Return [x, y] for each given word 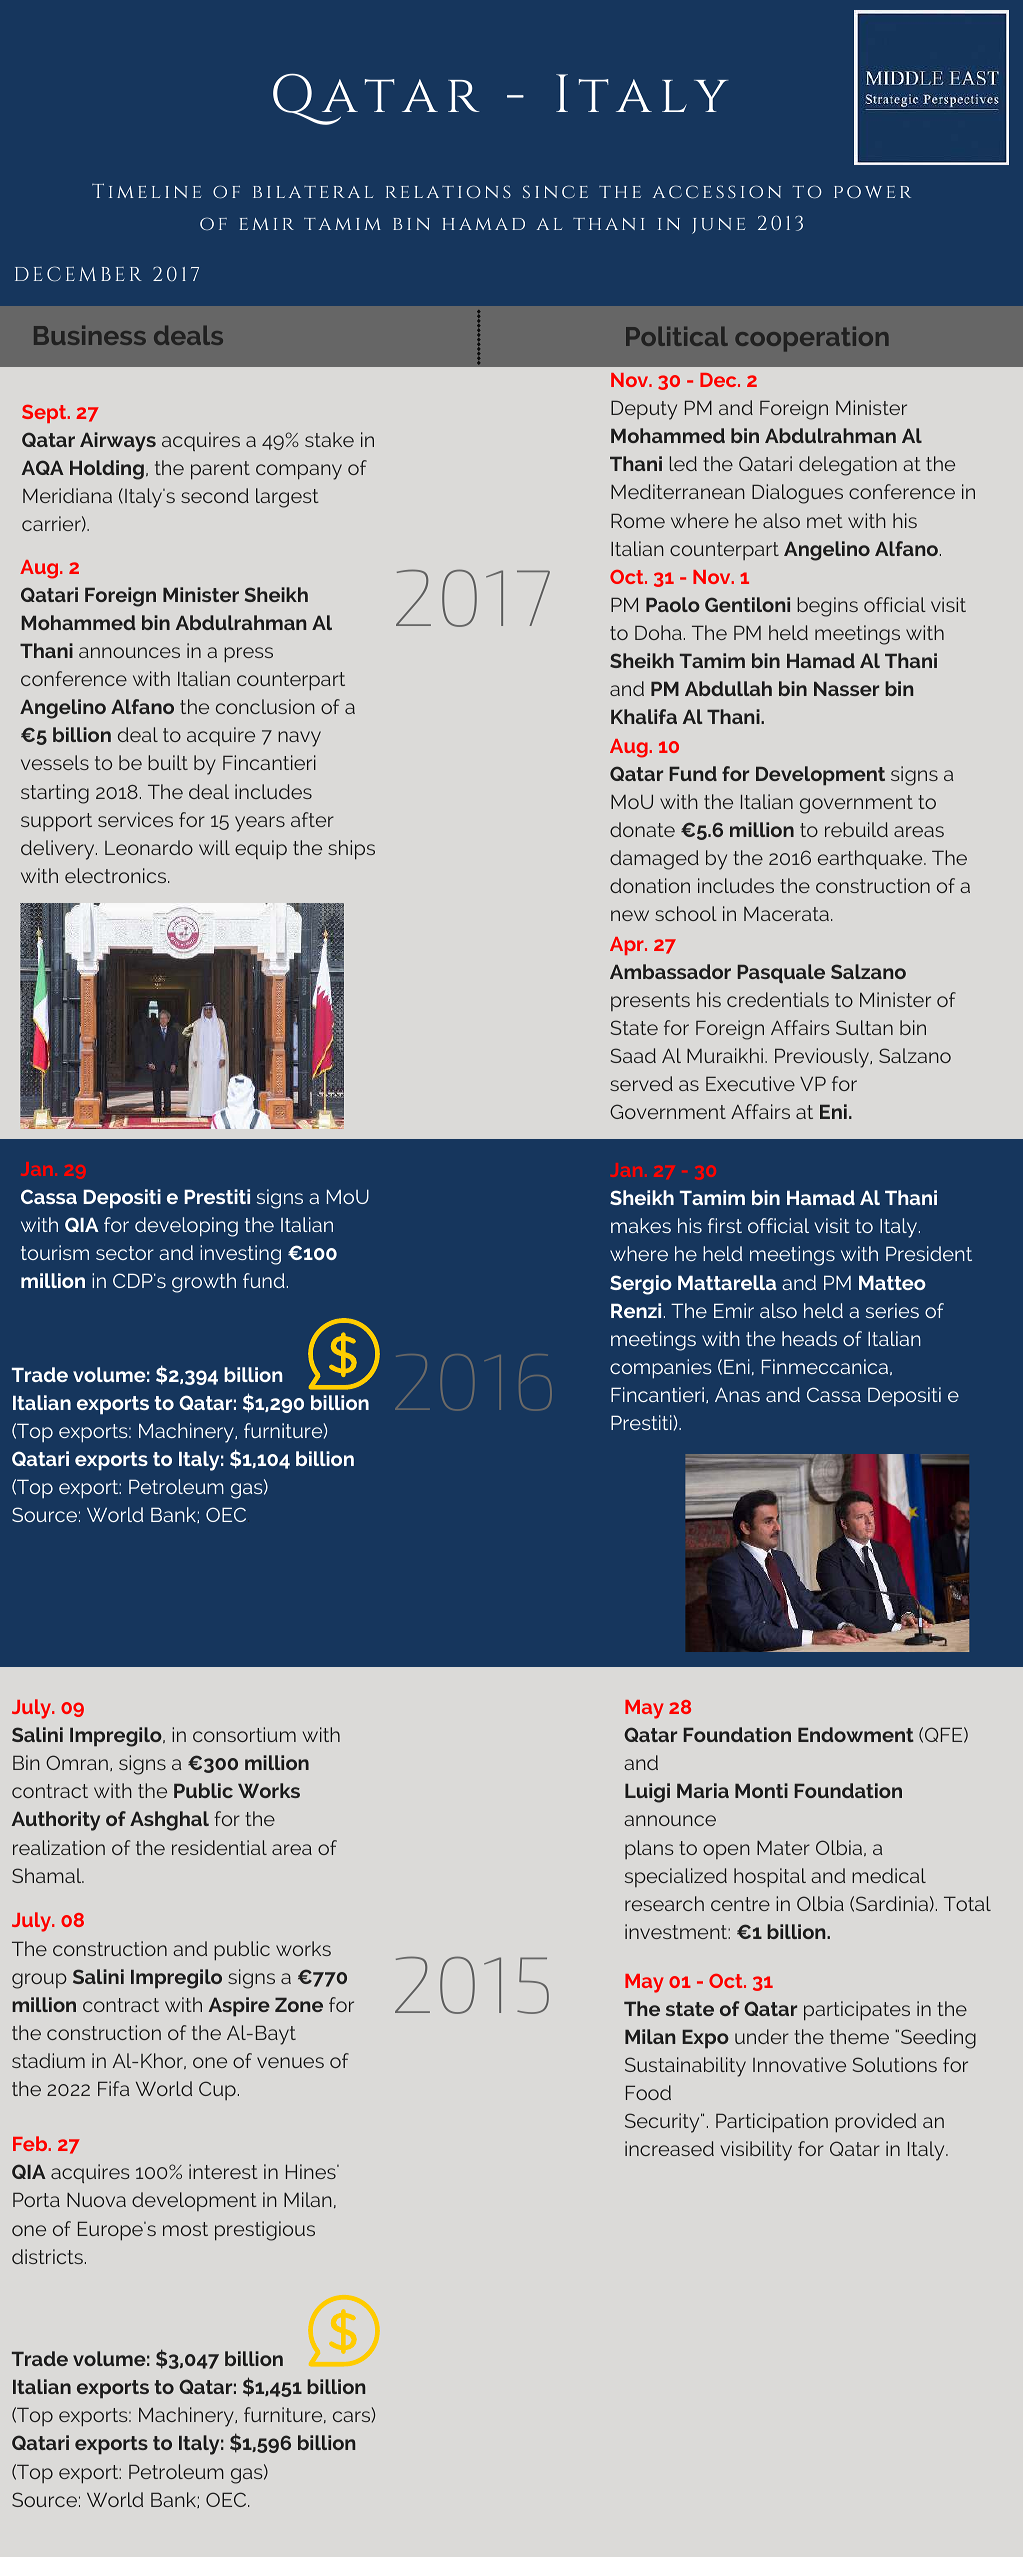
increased [669, 2148]
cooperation [811, 339]
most [185, 2229]
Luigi [647, 1793]
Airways [118, 442]
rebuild [856, 829]
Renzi [636, 1310]
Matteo [892, 1282]
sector [125, 1253]
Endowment [856, 1734]
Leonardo [149, 847]
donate [642, 829]
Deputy [644, 410]
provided [875, 2123]
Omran [77, 1762]
